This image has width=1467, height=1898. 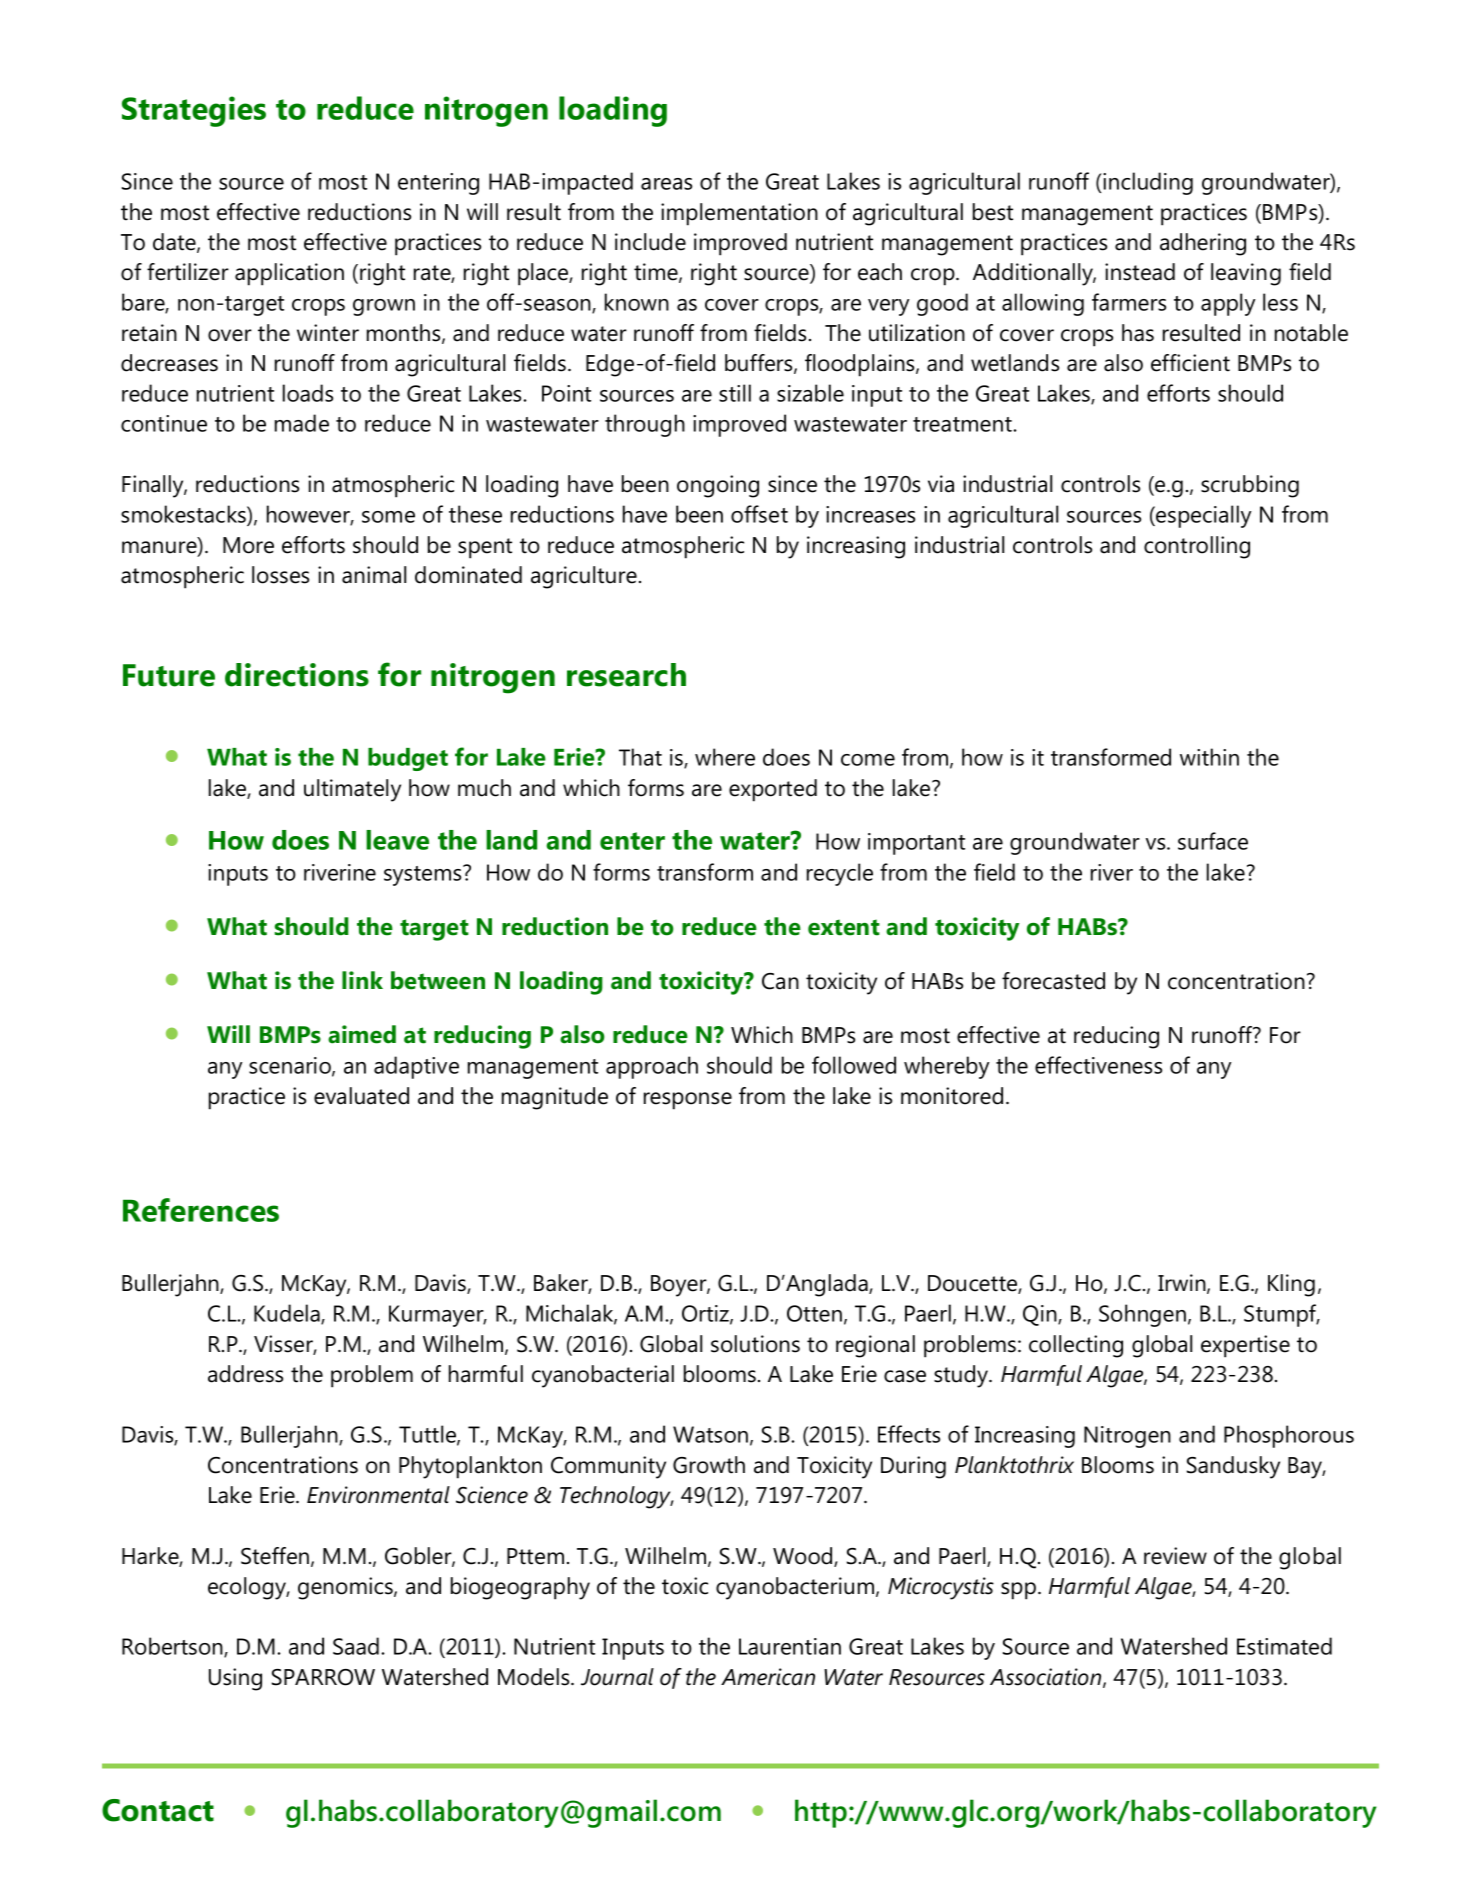 I want to click on application, so click(x=289, y=274).
